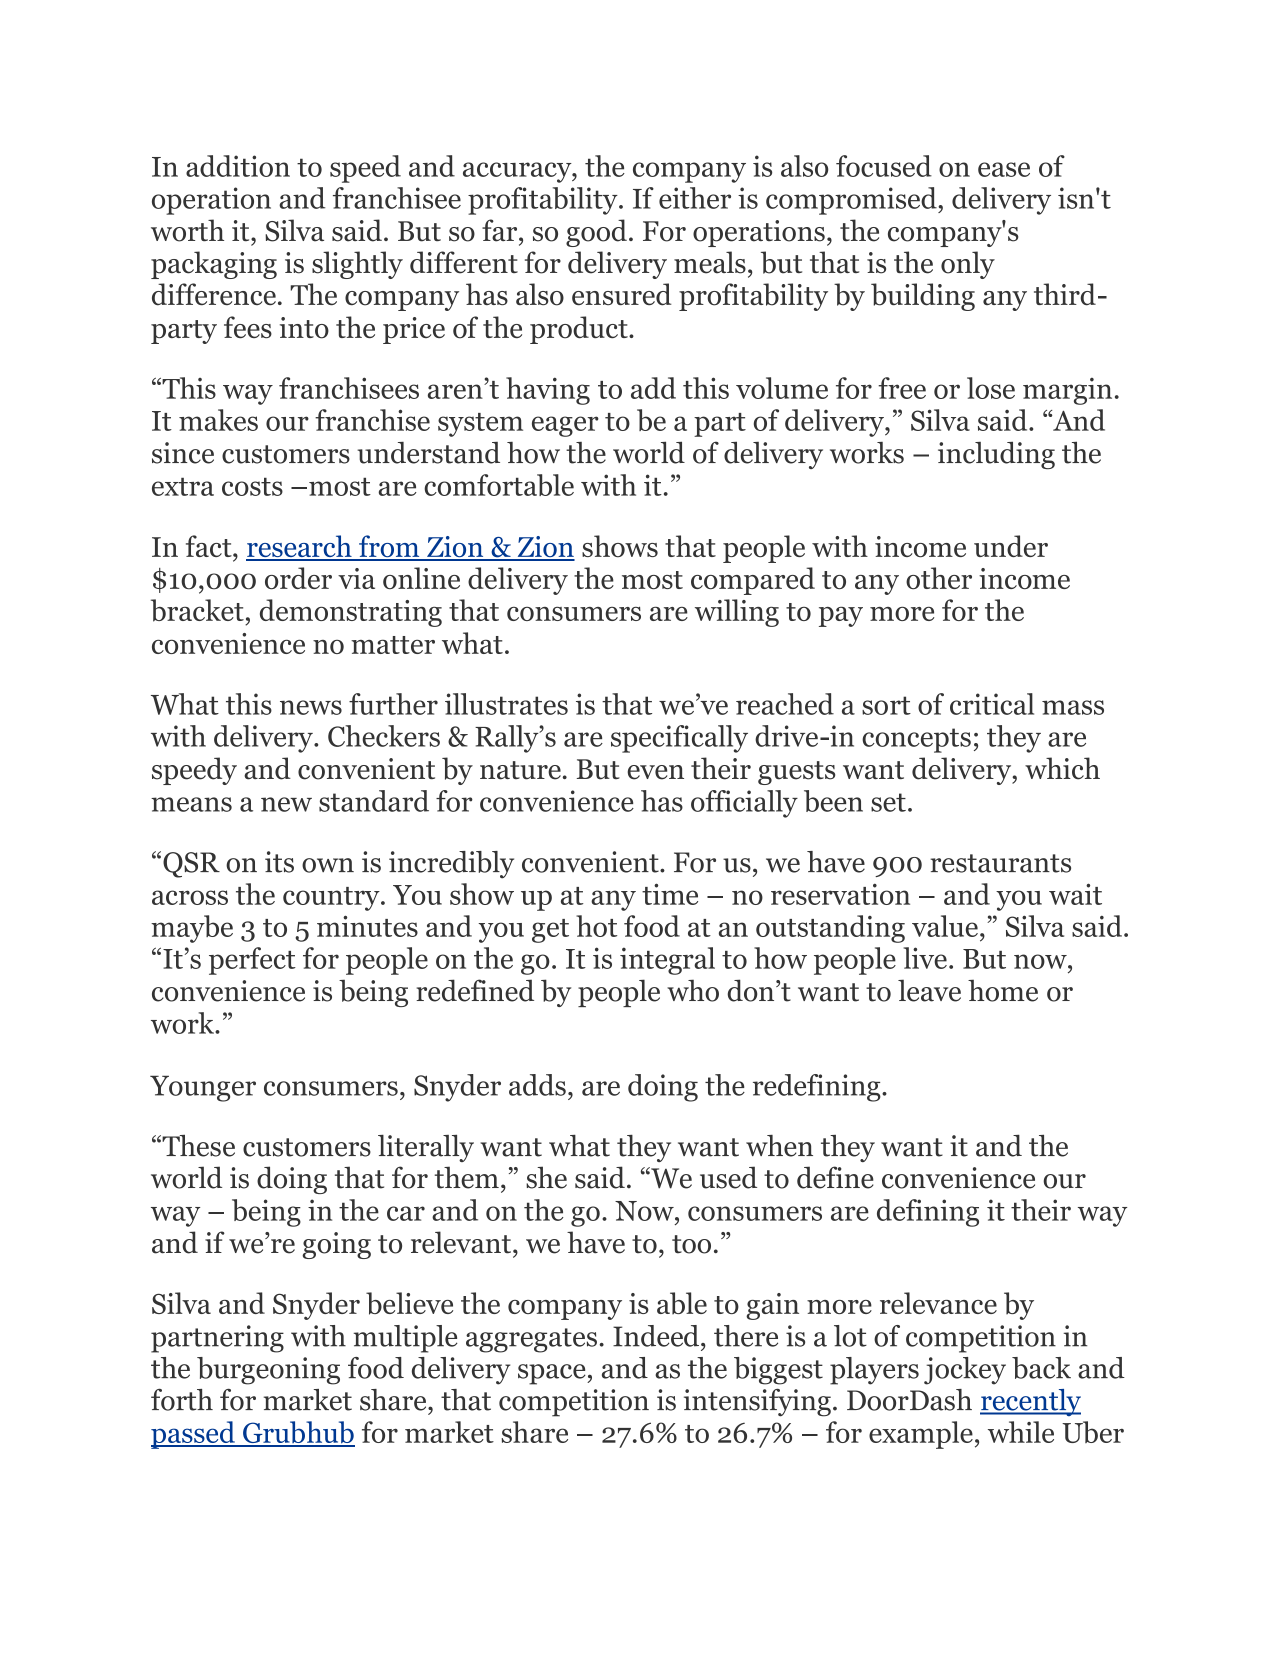  What do you see at coordinates (1003, 990) in the screenshot?
I see `home` at bounding box center [1003, 990].
